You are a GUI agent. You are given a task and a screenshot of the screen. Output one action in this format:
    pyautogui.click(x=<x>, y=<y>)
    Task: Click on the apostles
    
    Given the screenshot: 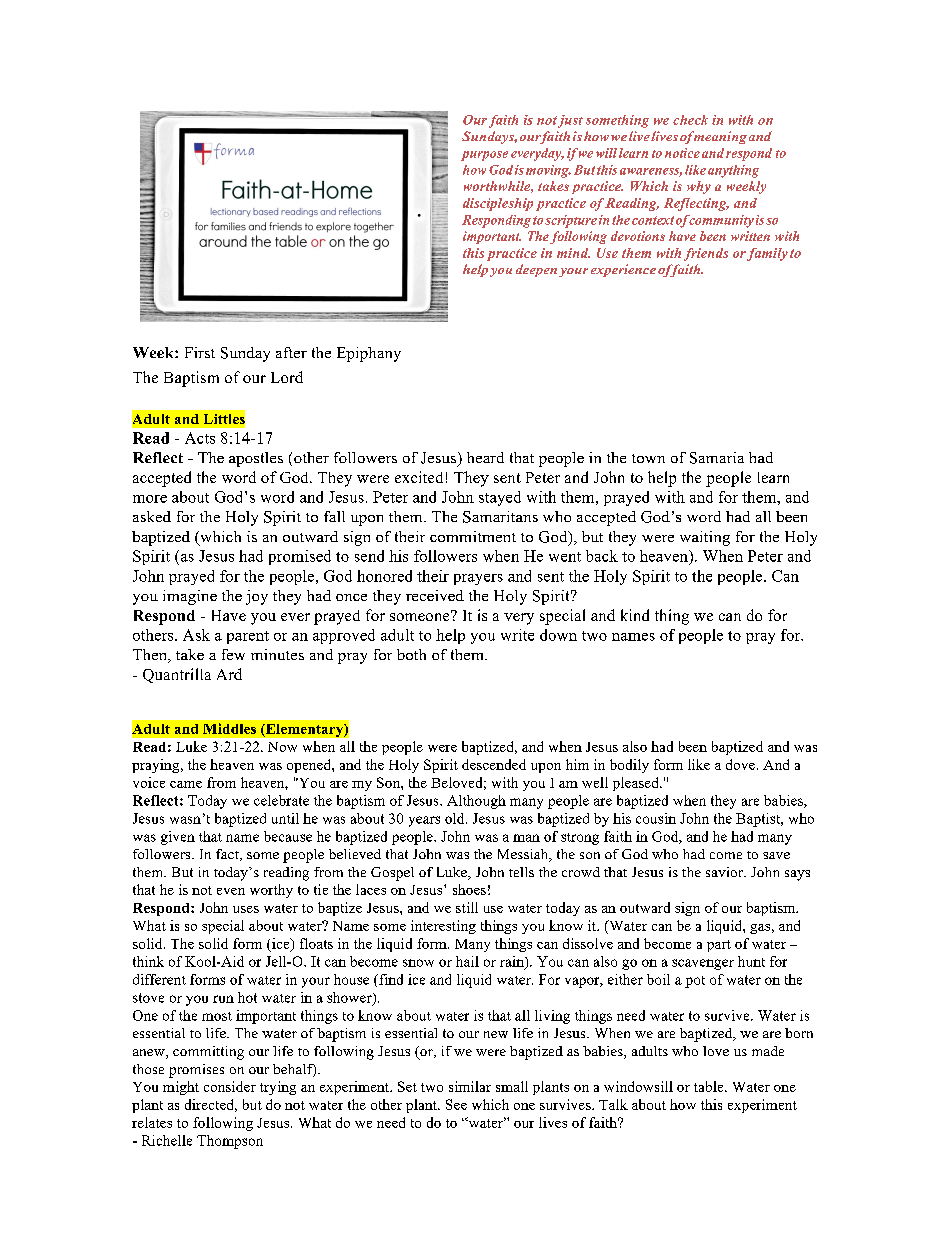 What is the action you would take?
    pyautogui.click(x=256, y=459)
